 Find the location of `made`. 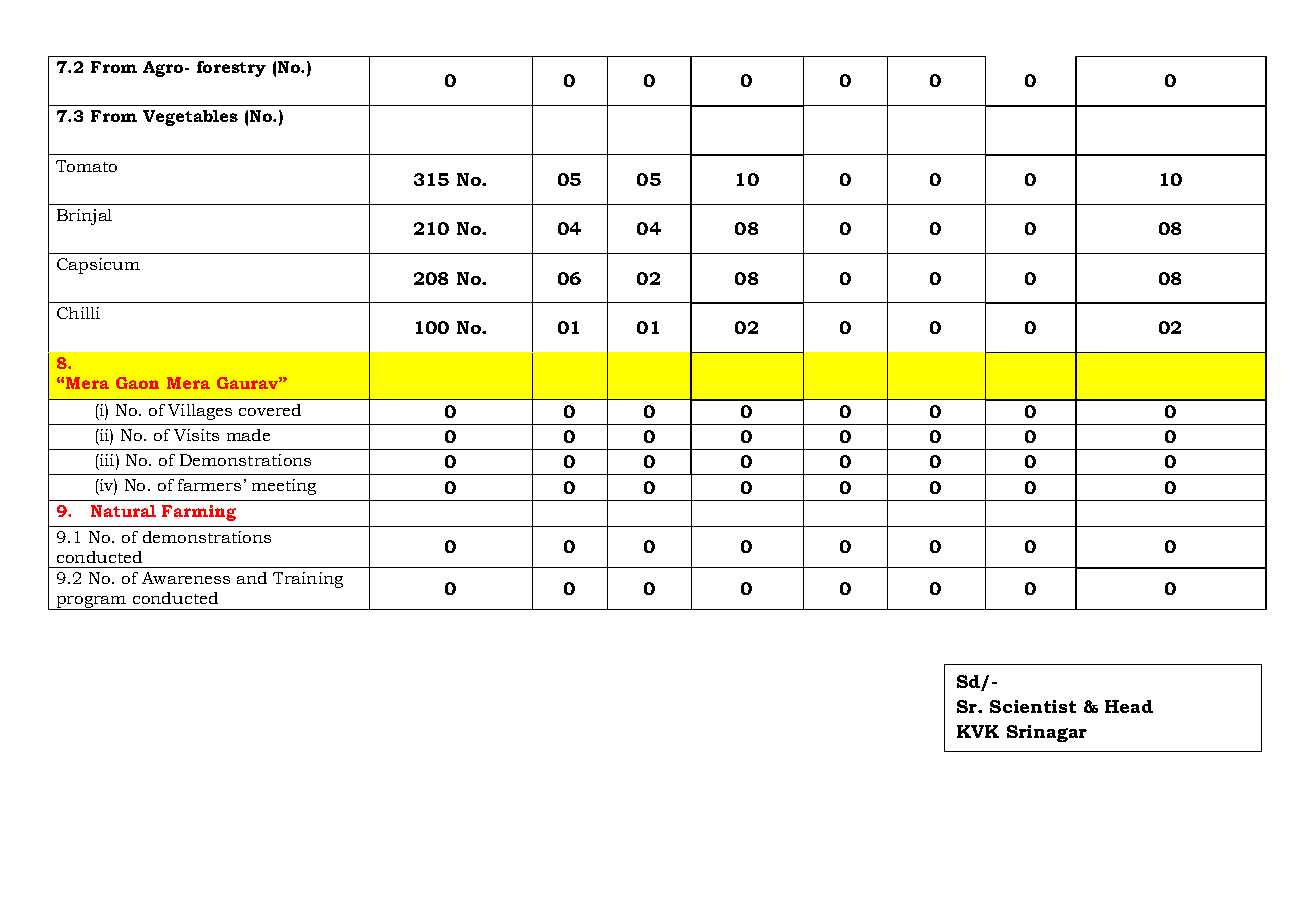

made is located at coordinates (248, 435).
